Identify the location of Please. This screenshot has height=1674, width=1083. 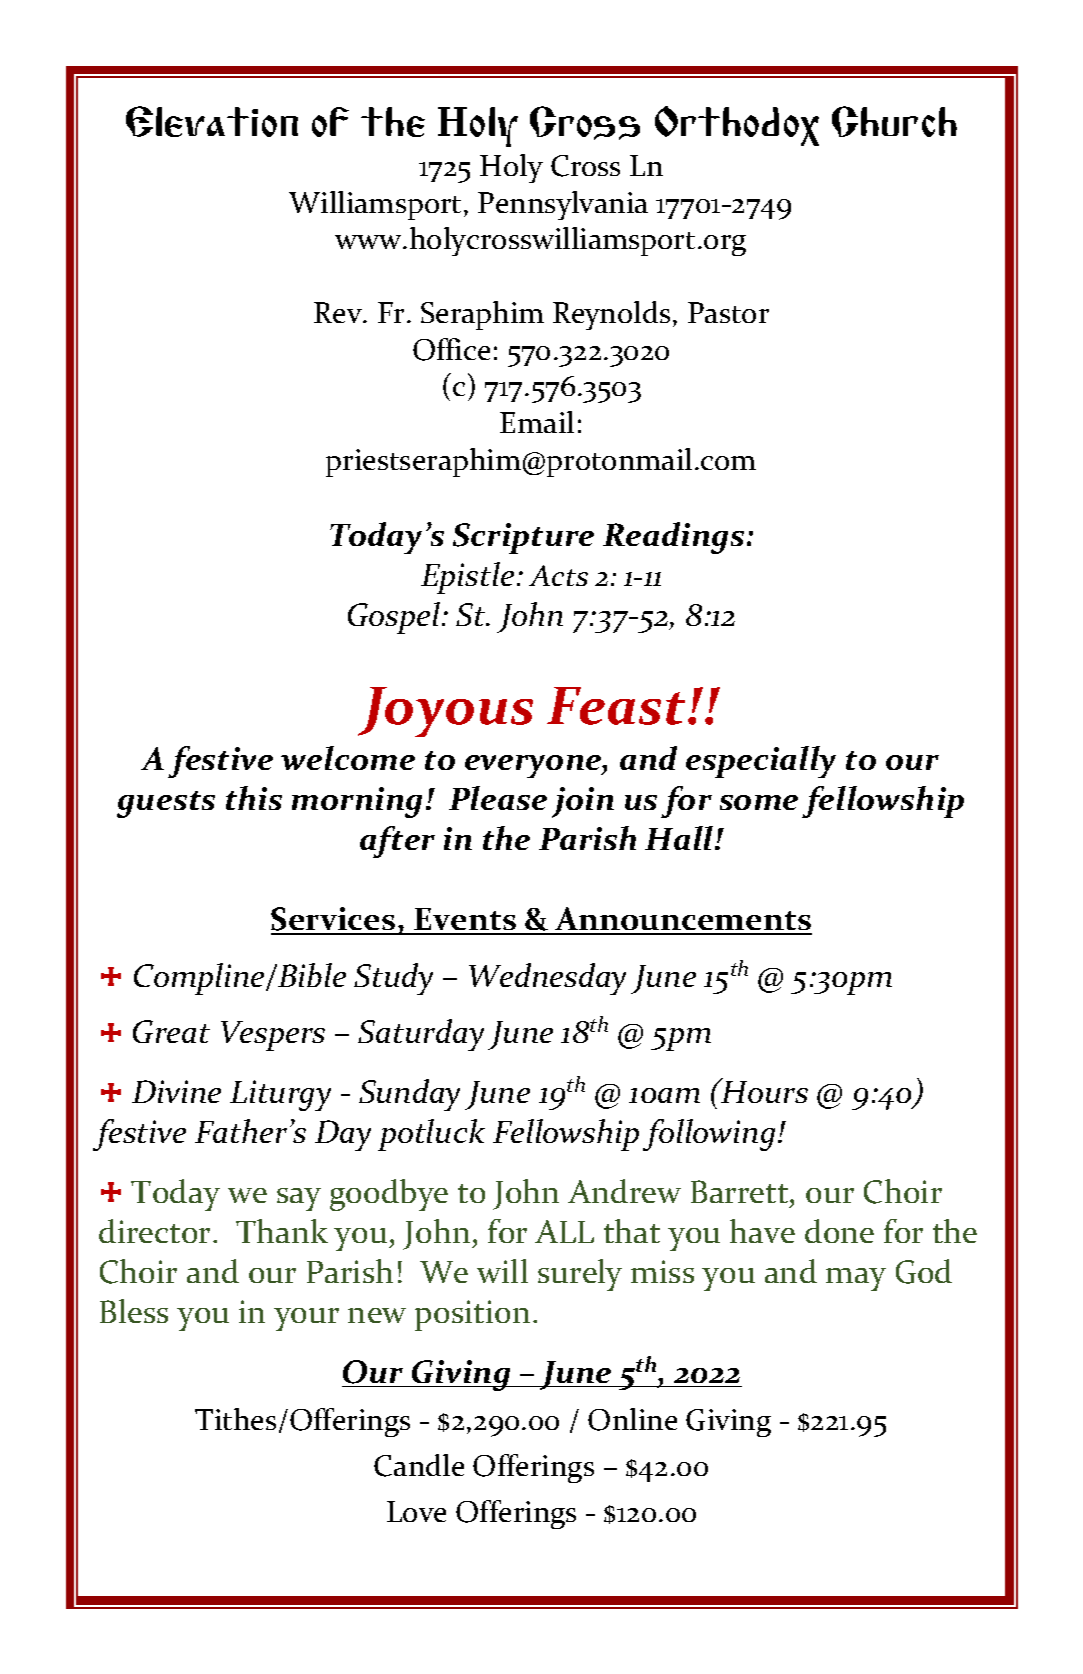
(498, 798).
